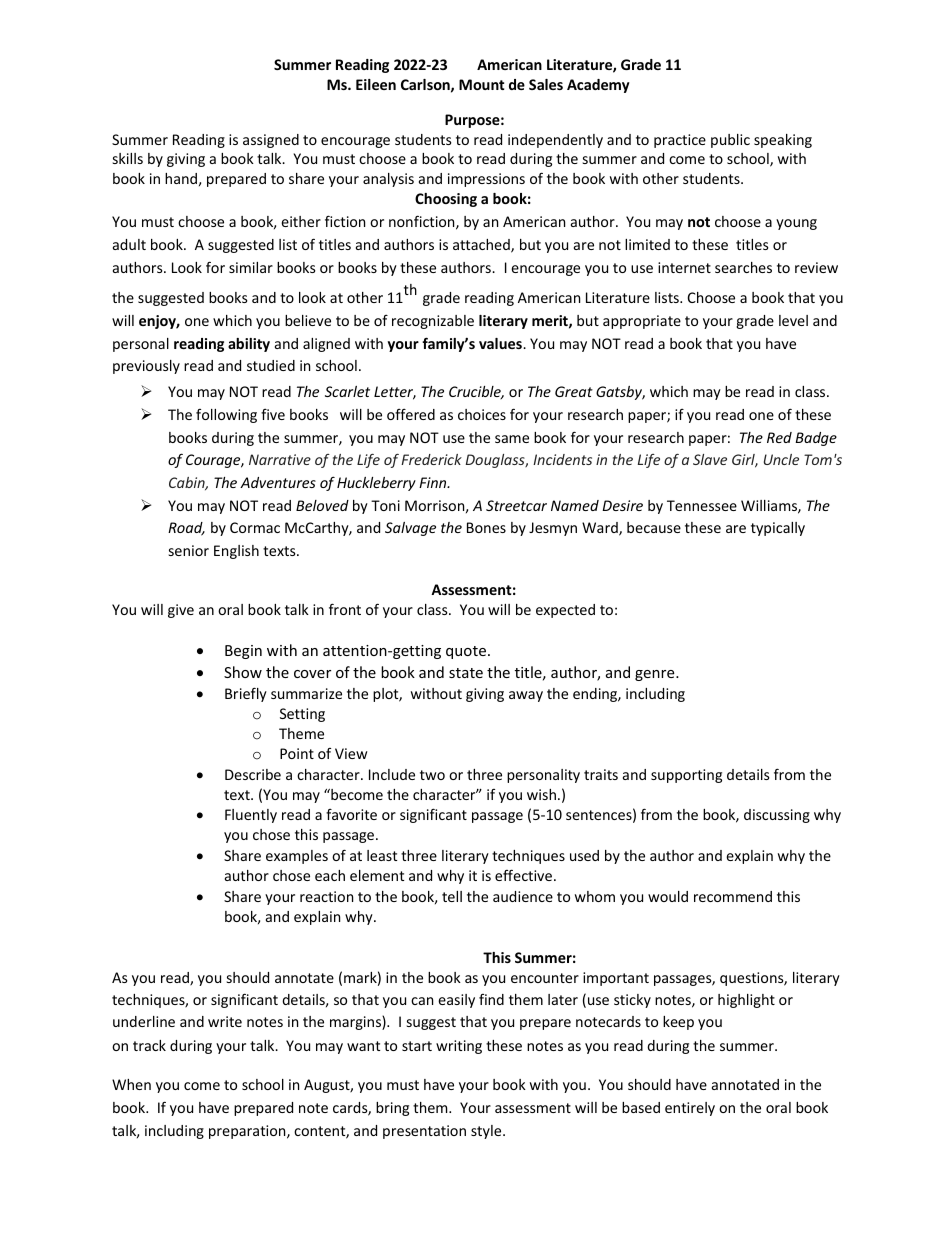 This page has height=1233, width=952. Describe the element at coordinates (131, 1084) in the page. I see `When` at that location.
